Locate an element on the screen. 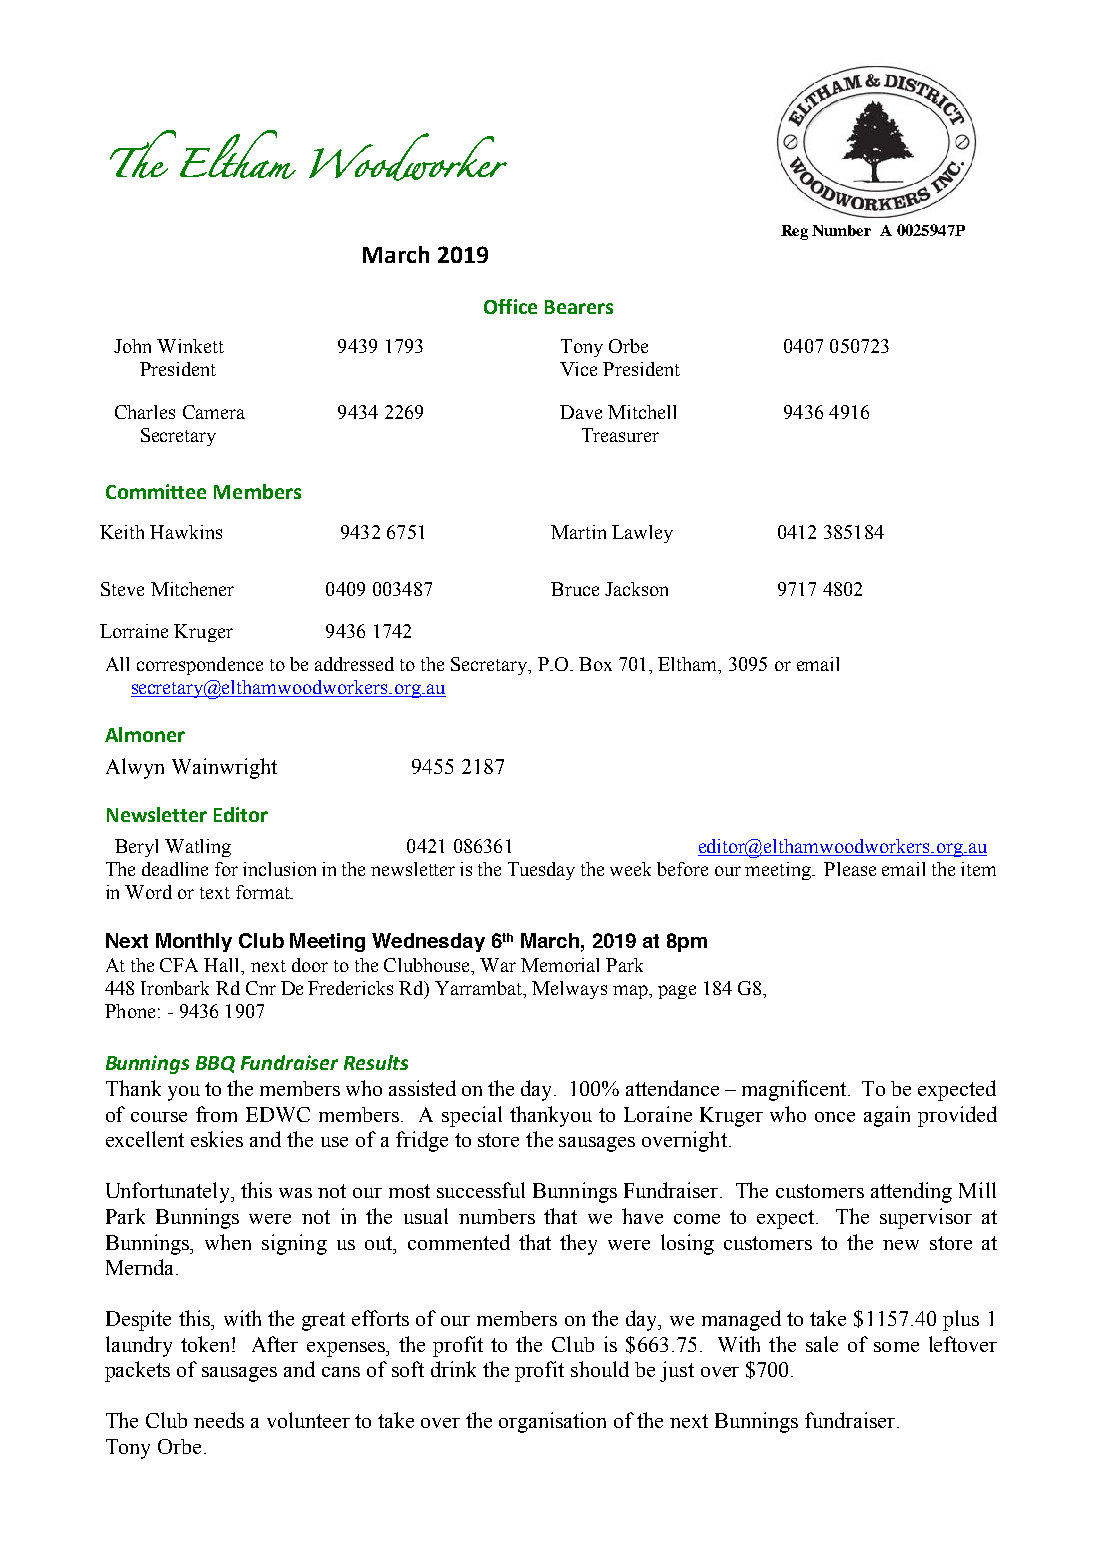 The image size is (1102, 1559). Hawkins is located at coordinates (186, 532).
